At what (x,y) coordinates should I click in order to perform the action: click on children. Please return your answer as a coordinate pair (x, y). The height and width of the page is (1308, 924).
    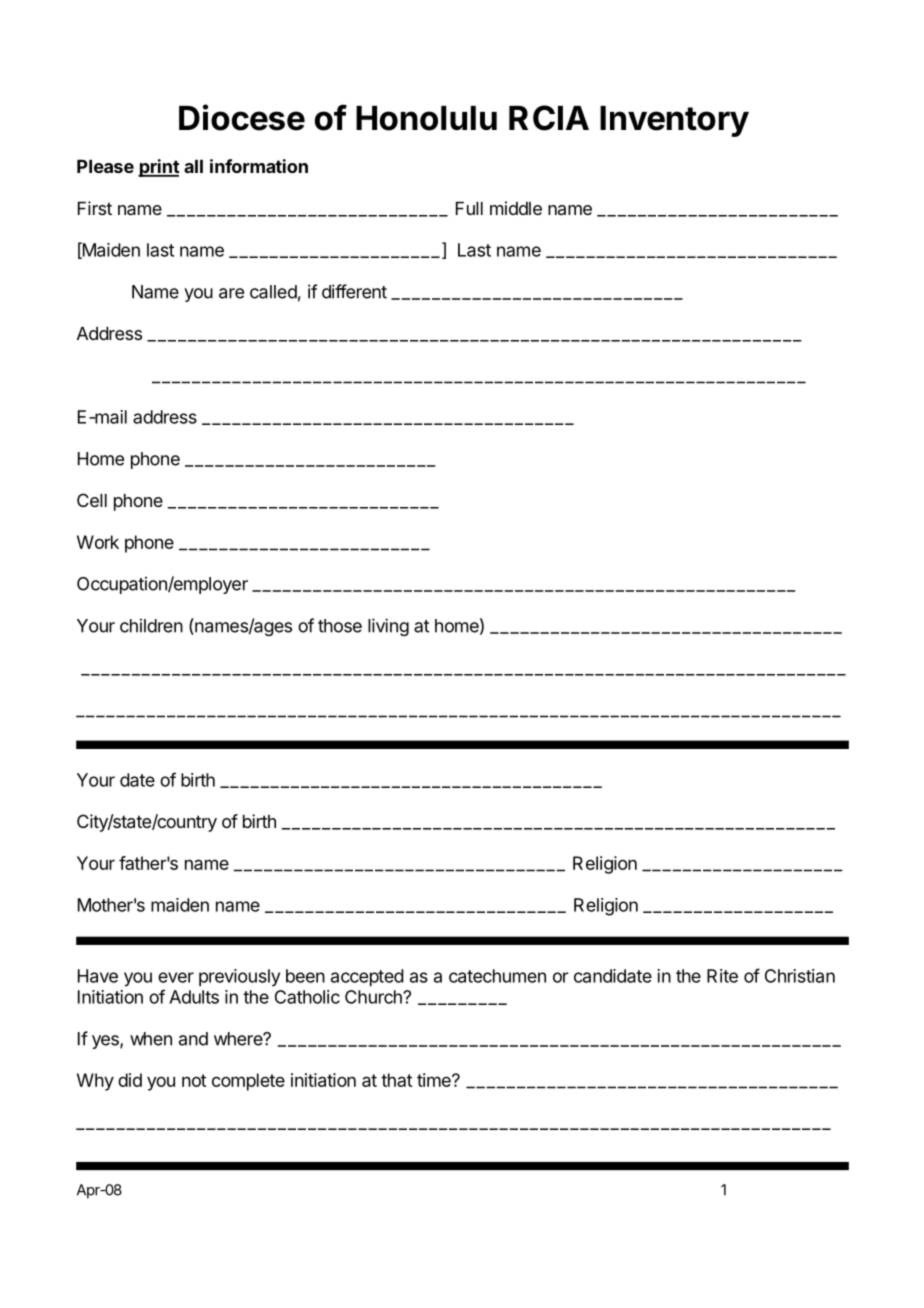
    Looking at the image, I should click on (151, 626).
